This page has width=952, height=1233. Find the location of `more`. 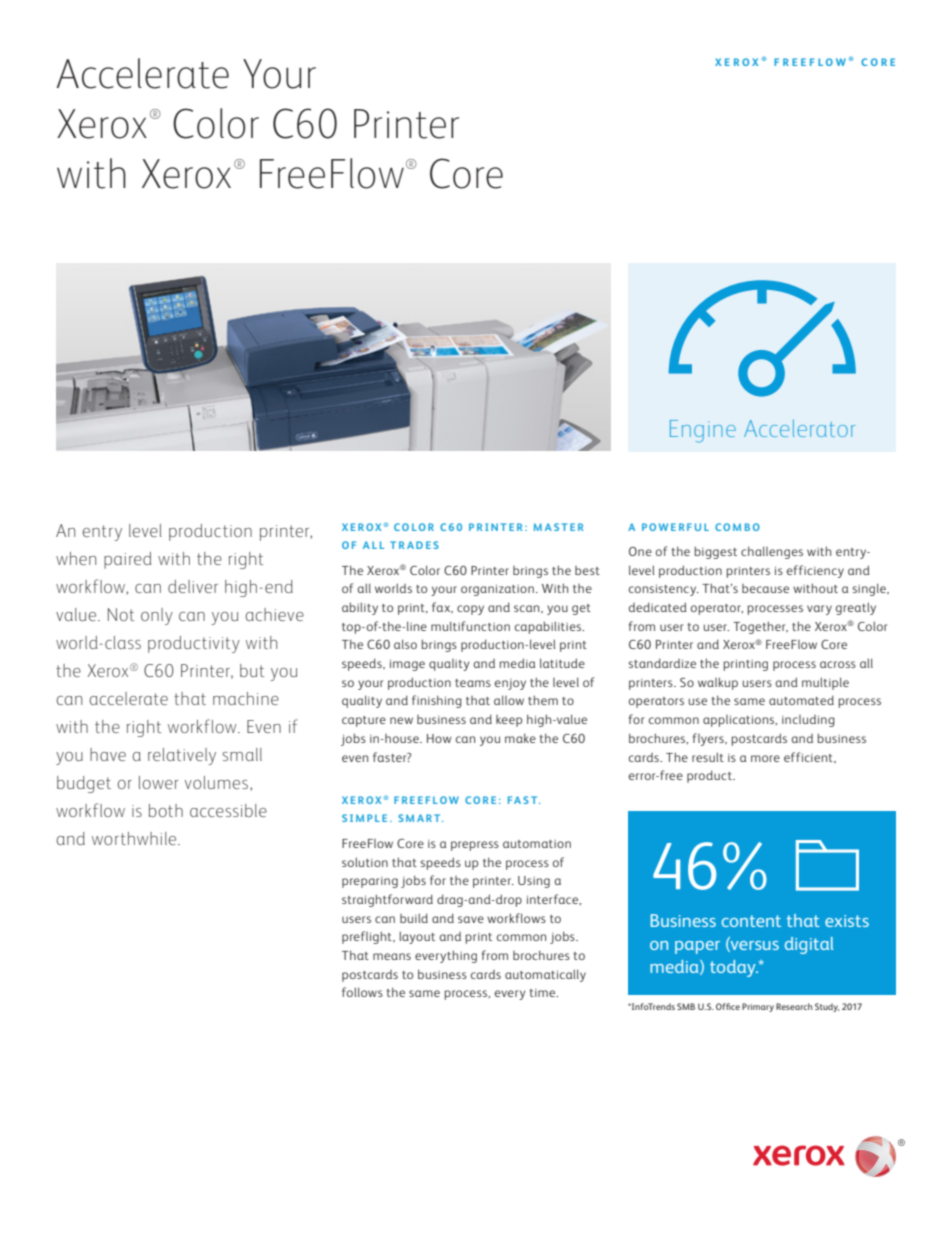

more is located at coordinates (765, 758).
